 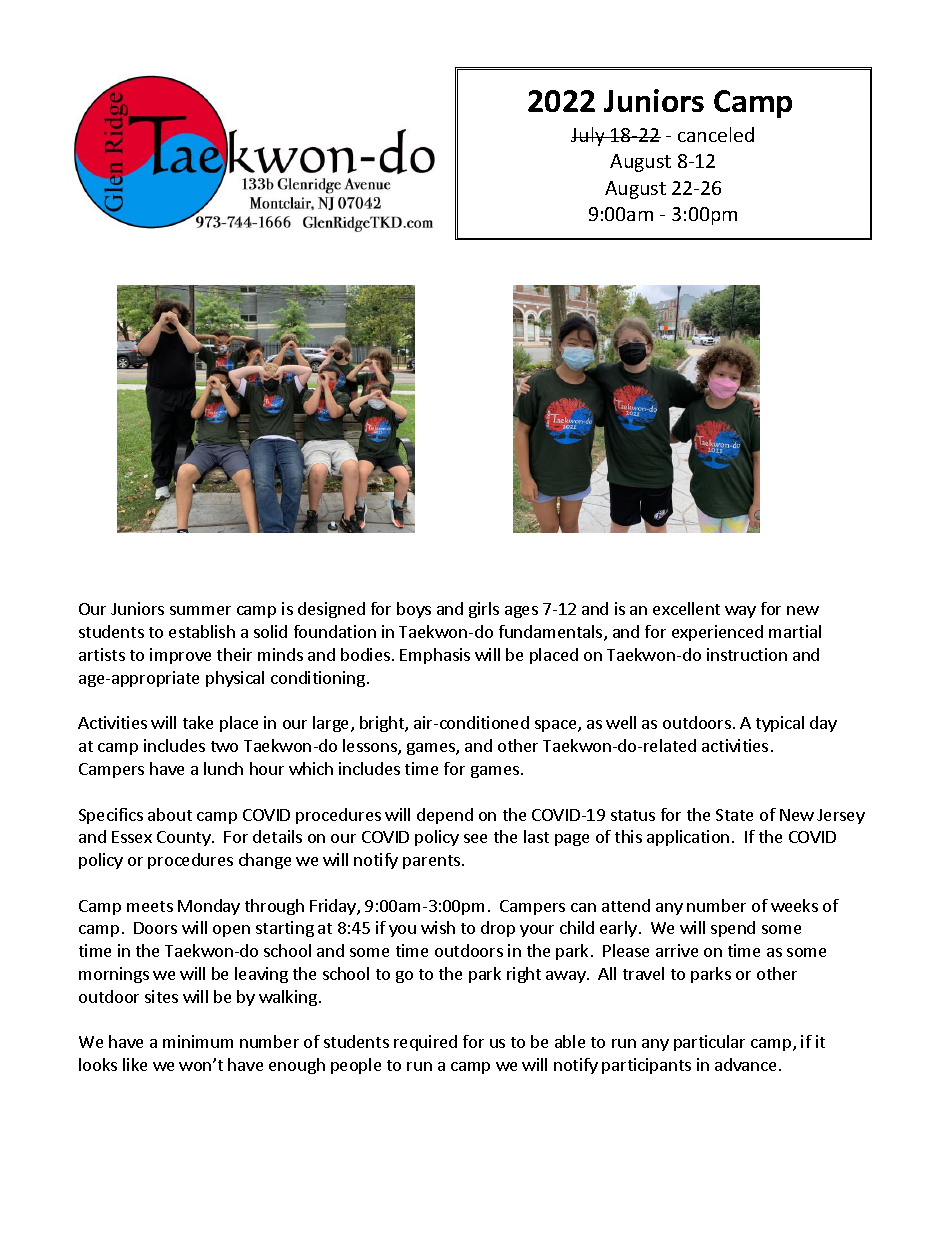 I want to click on minimum, so click(x=198, y=1041).
